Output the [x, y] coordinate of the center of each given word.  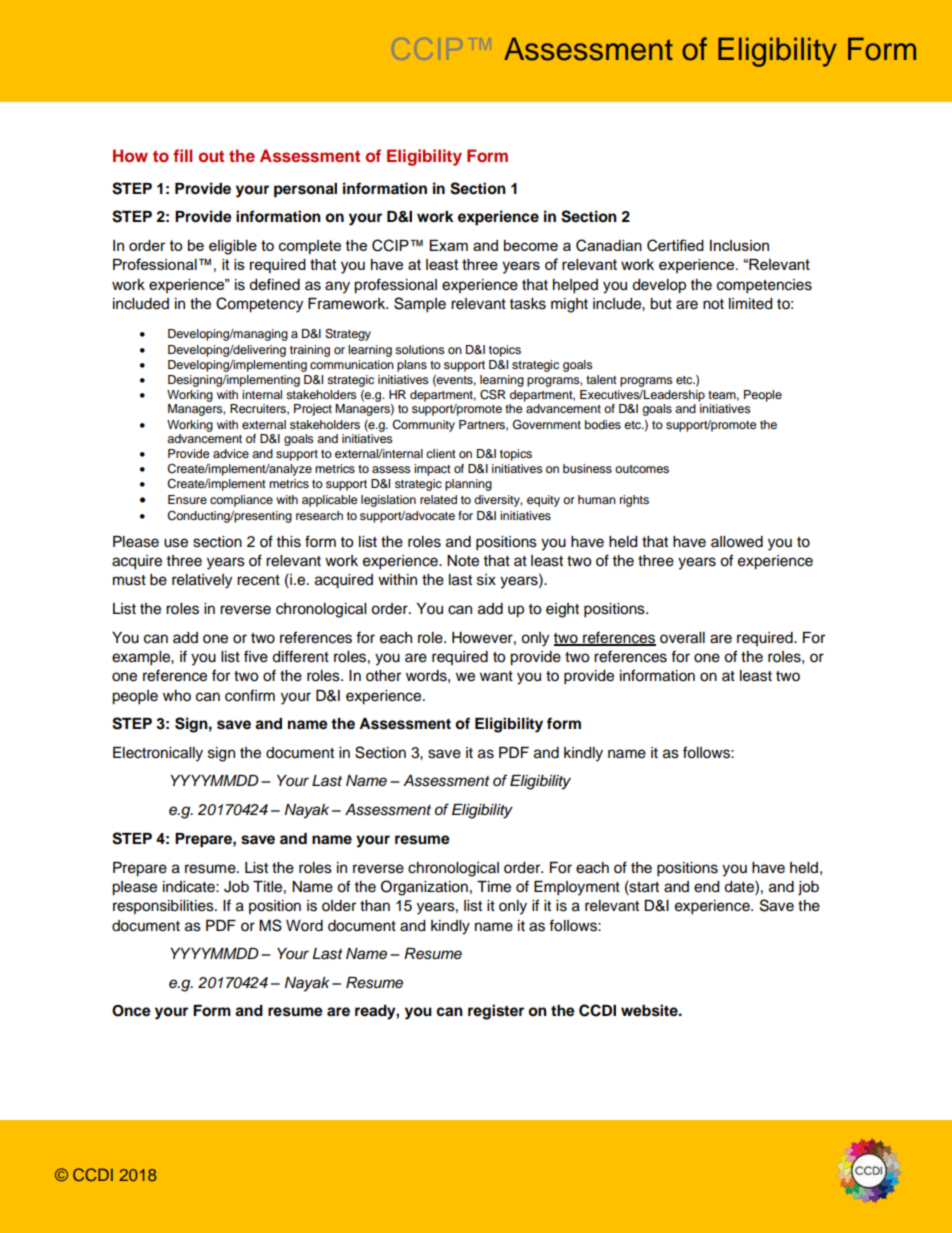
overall [682, 638]
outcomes [642, 469]
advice [231, 453]
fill [182, 155]
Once [131, 1011]
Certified [675, 245]
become [531, 245]
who [177, 696]
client [441, 453]
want [496, 676]
